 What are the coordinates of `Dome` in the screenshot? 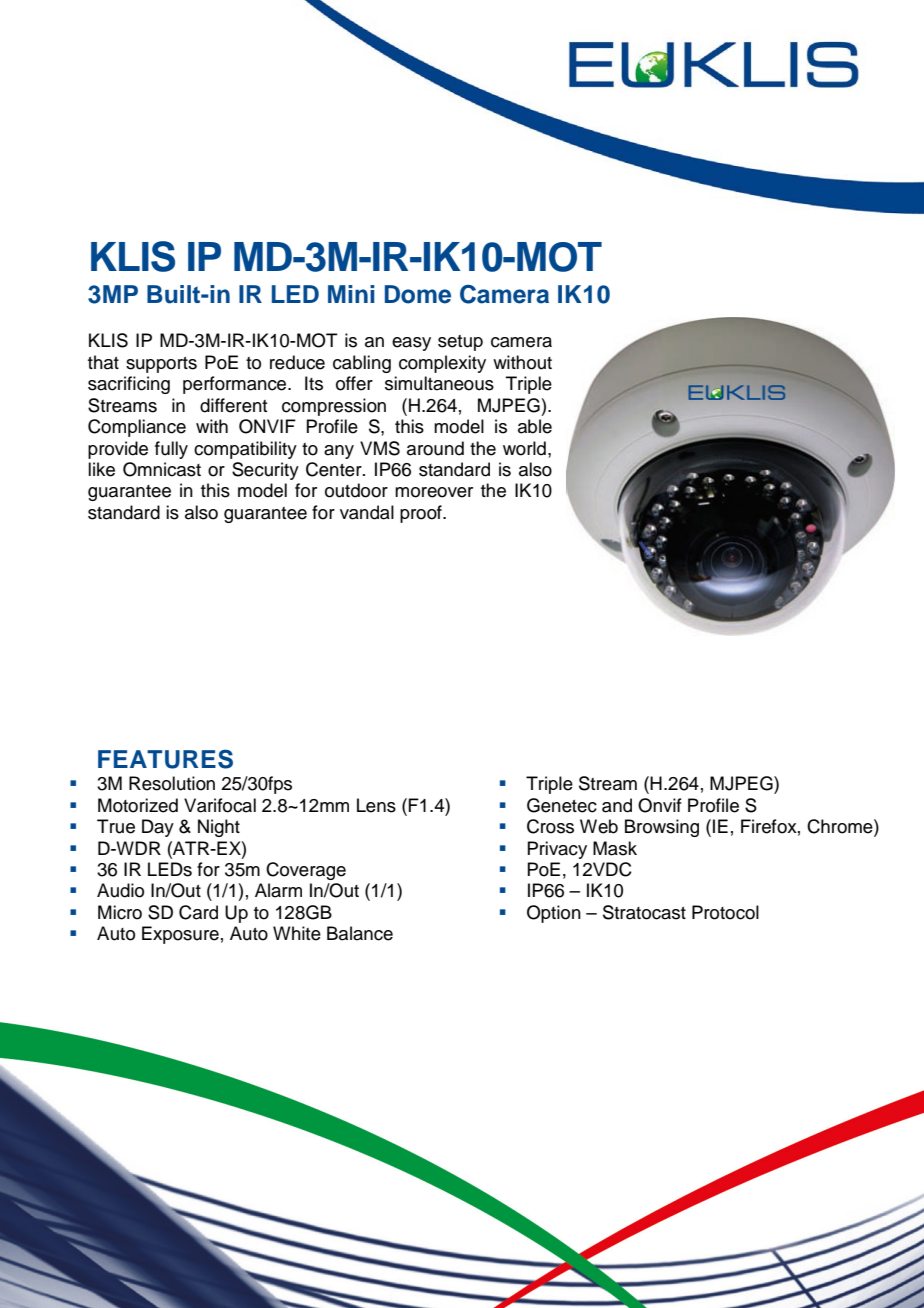 It's located at (418, 294).
